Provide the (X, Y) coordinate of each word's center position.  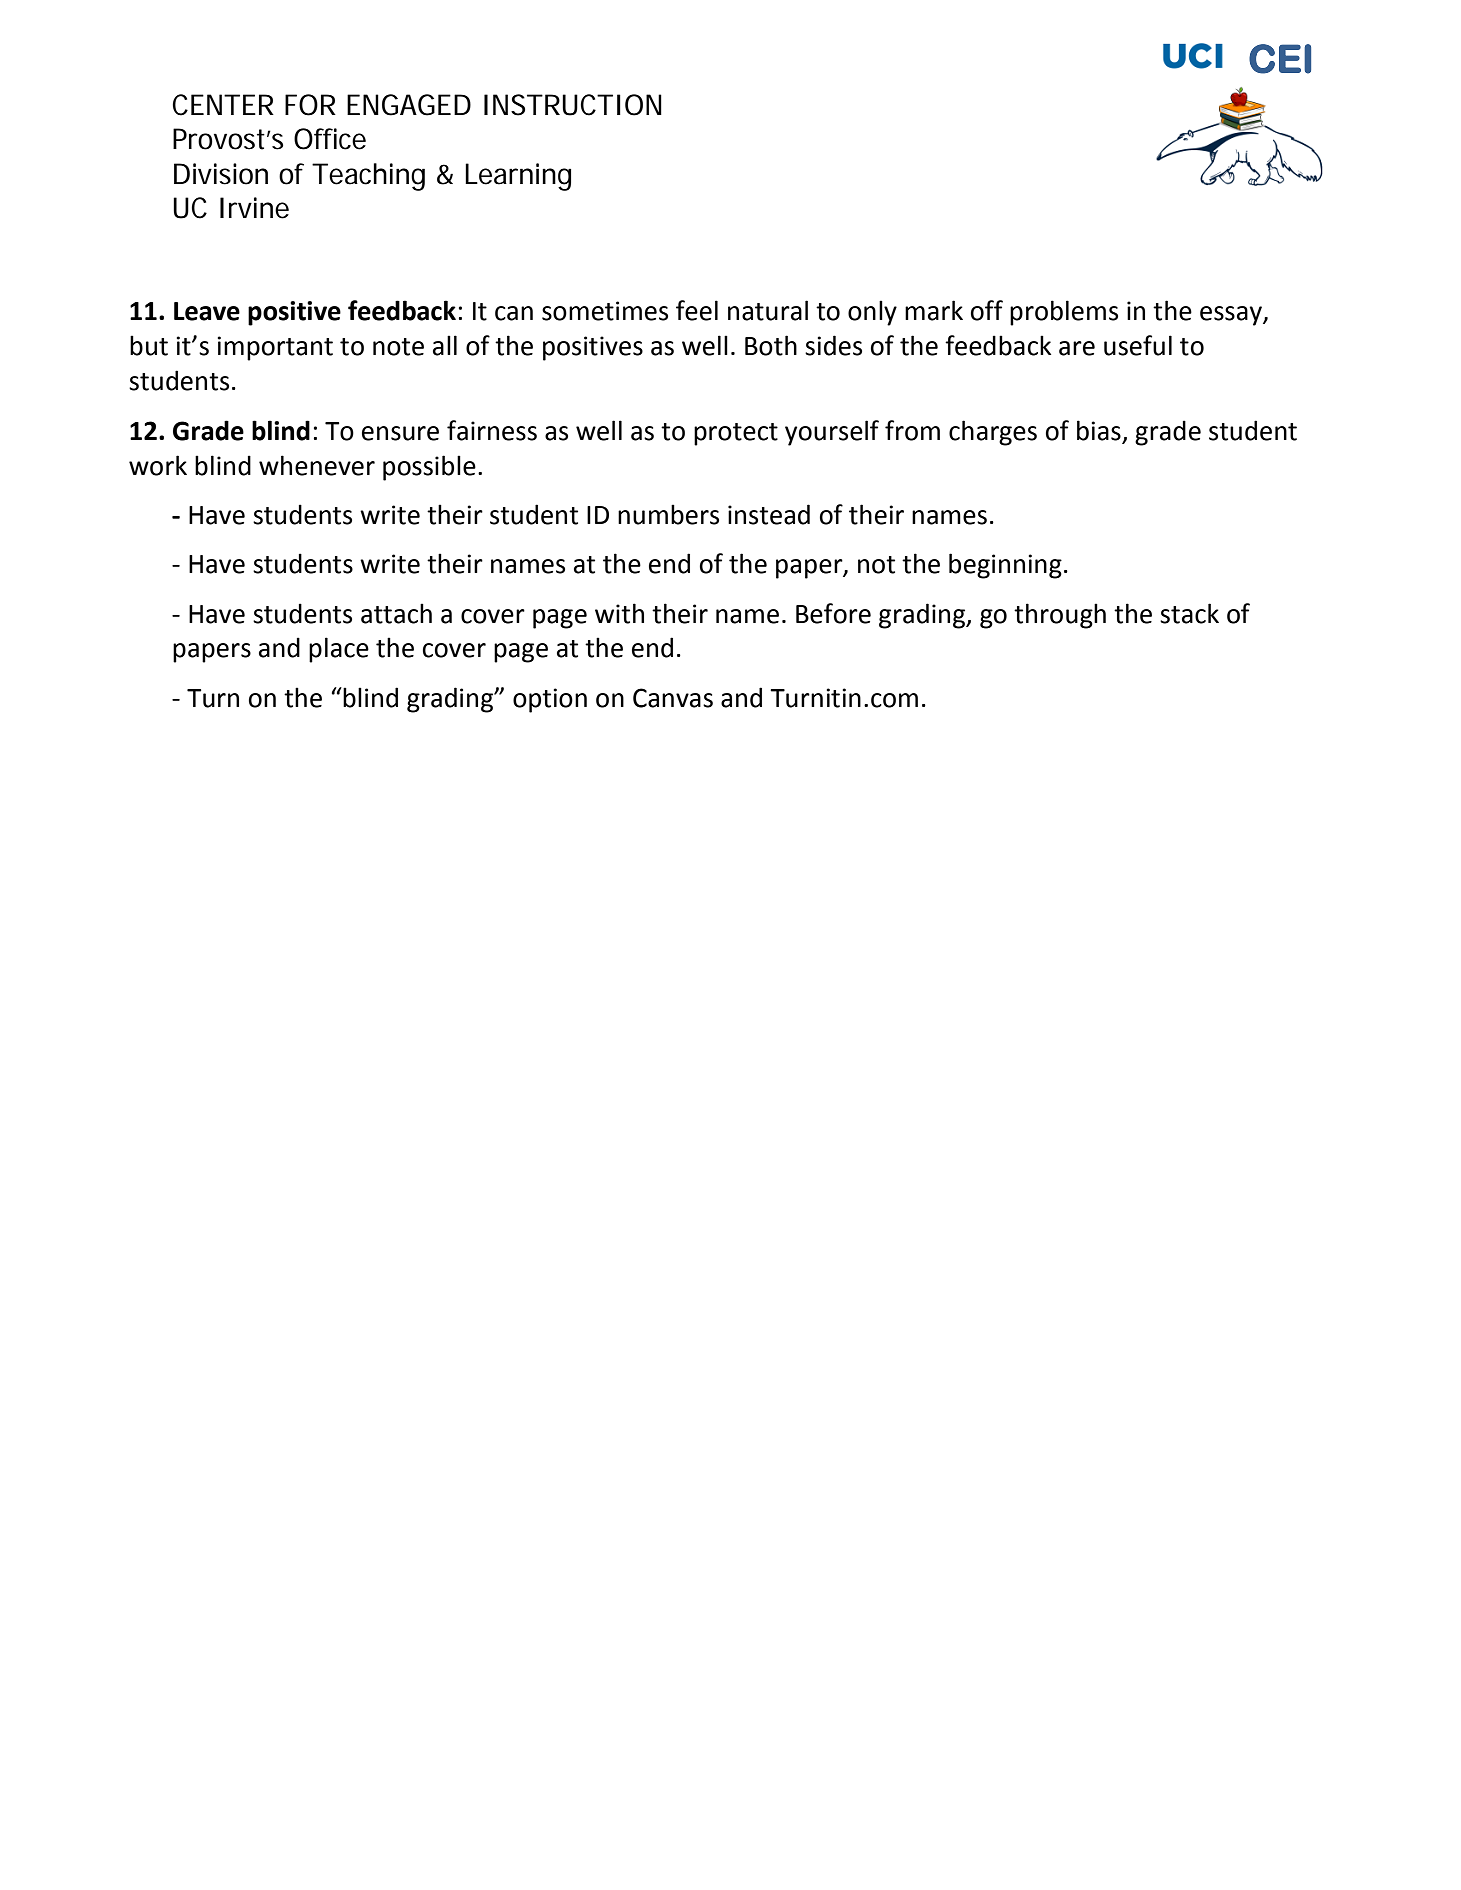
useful (1138, 345)
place (339, 650)
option (550, 700)
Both (771, 345)
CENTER (223, 105)
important (275, 348)
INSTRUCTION (573, 105)
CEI (1280, 59)
